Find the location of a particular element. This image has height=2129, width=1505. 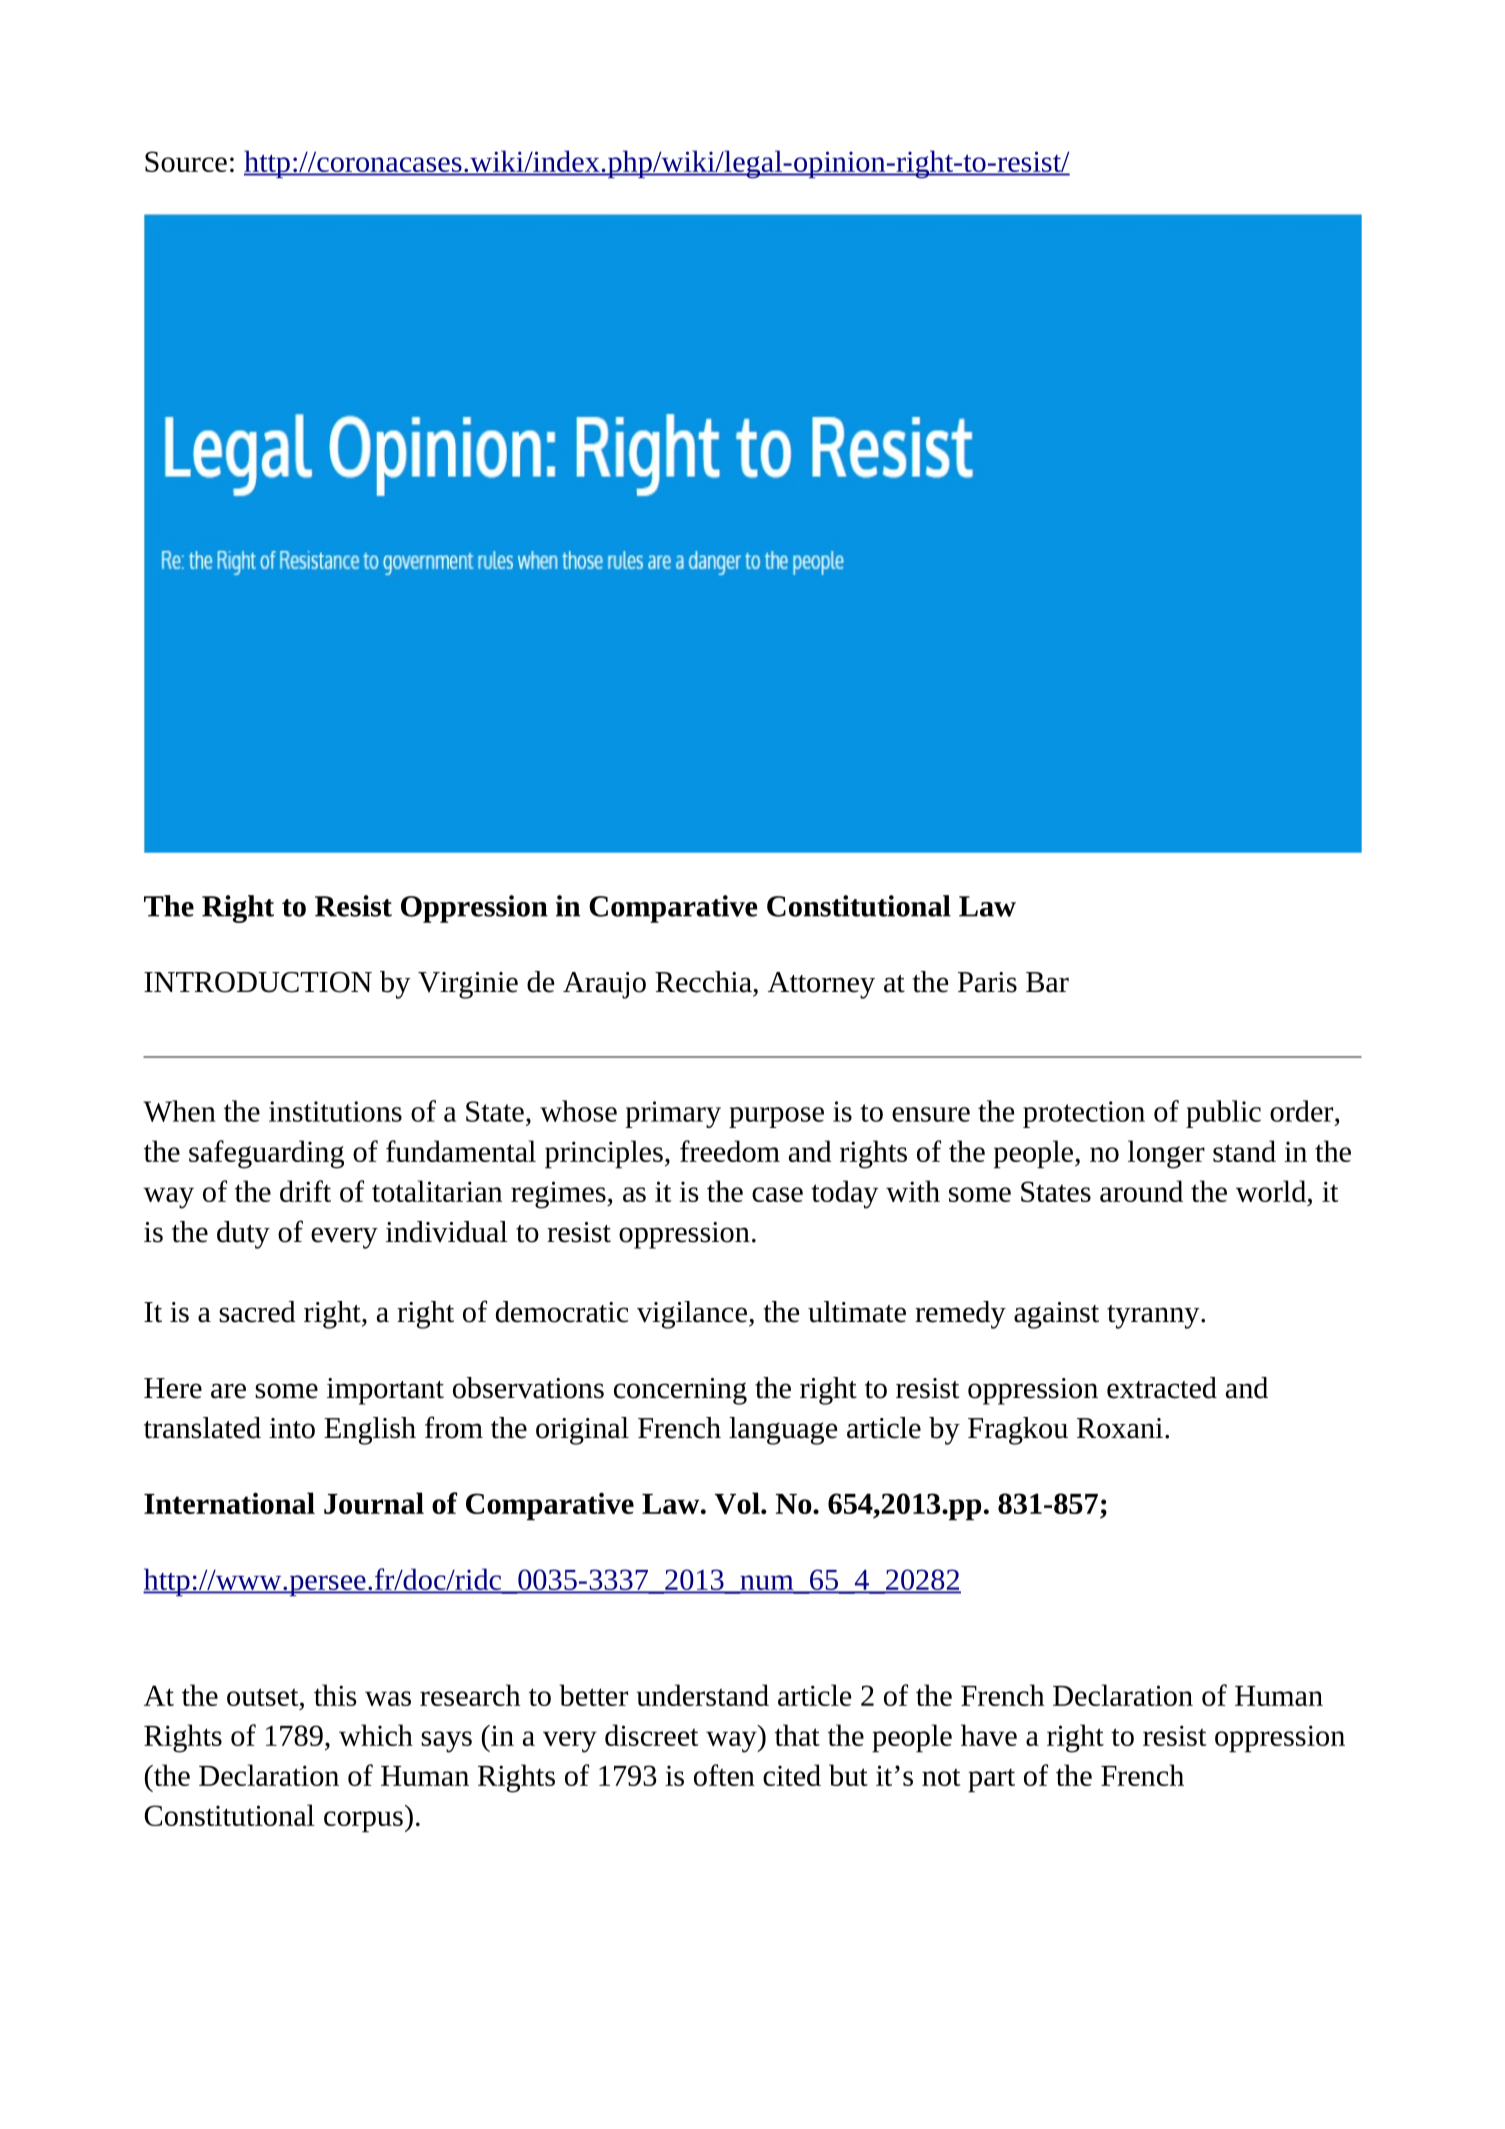

public is located at coordinates (1223, 1114).
